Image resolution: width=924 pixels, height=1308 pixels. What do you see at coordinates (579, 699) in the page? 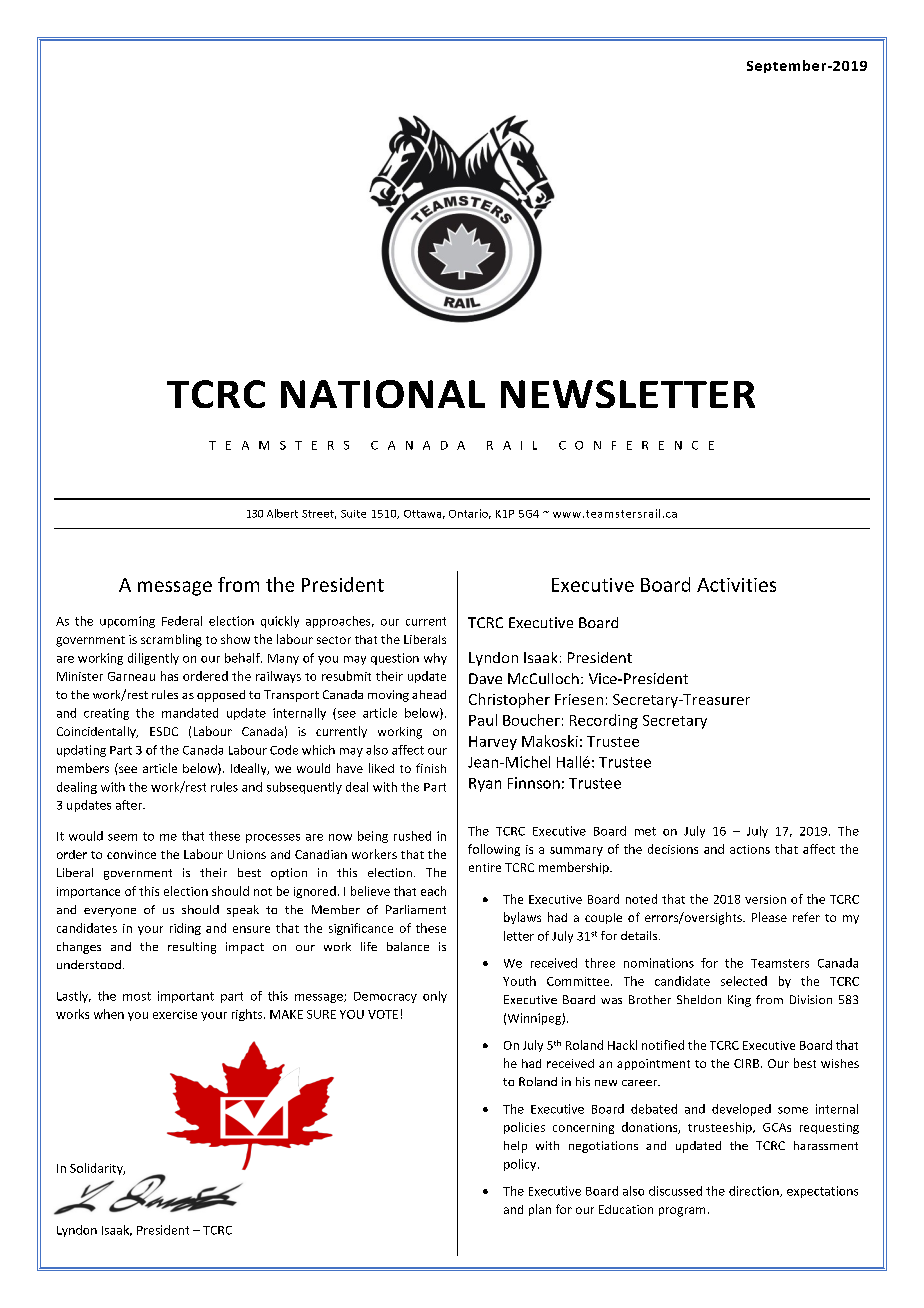
I see `Friesen` at bounding box center [579, 699].
